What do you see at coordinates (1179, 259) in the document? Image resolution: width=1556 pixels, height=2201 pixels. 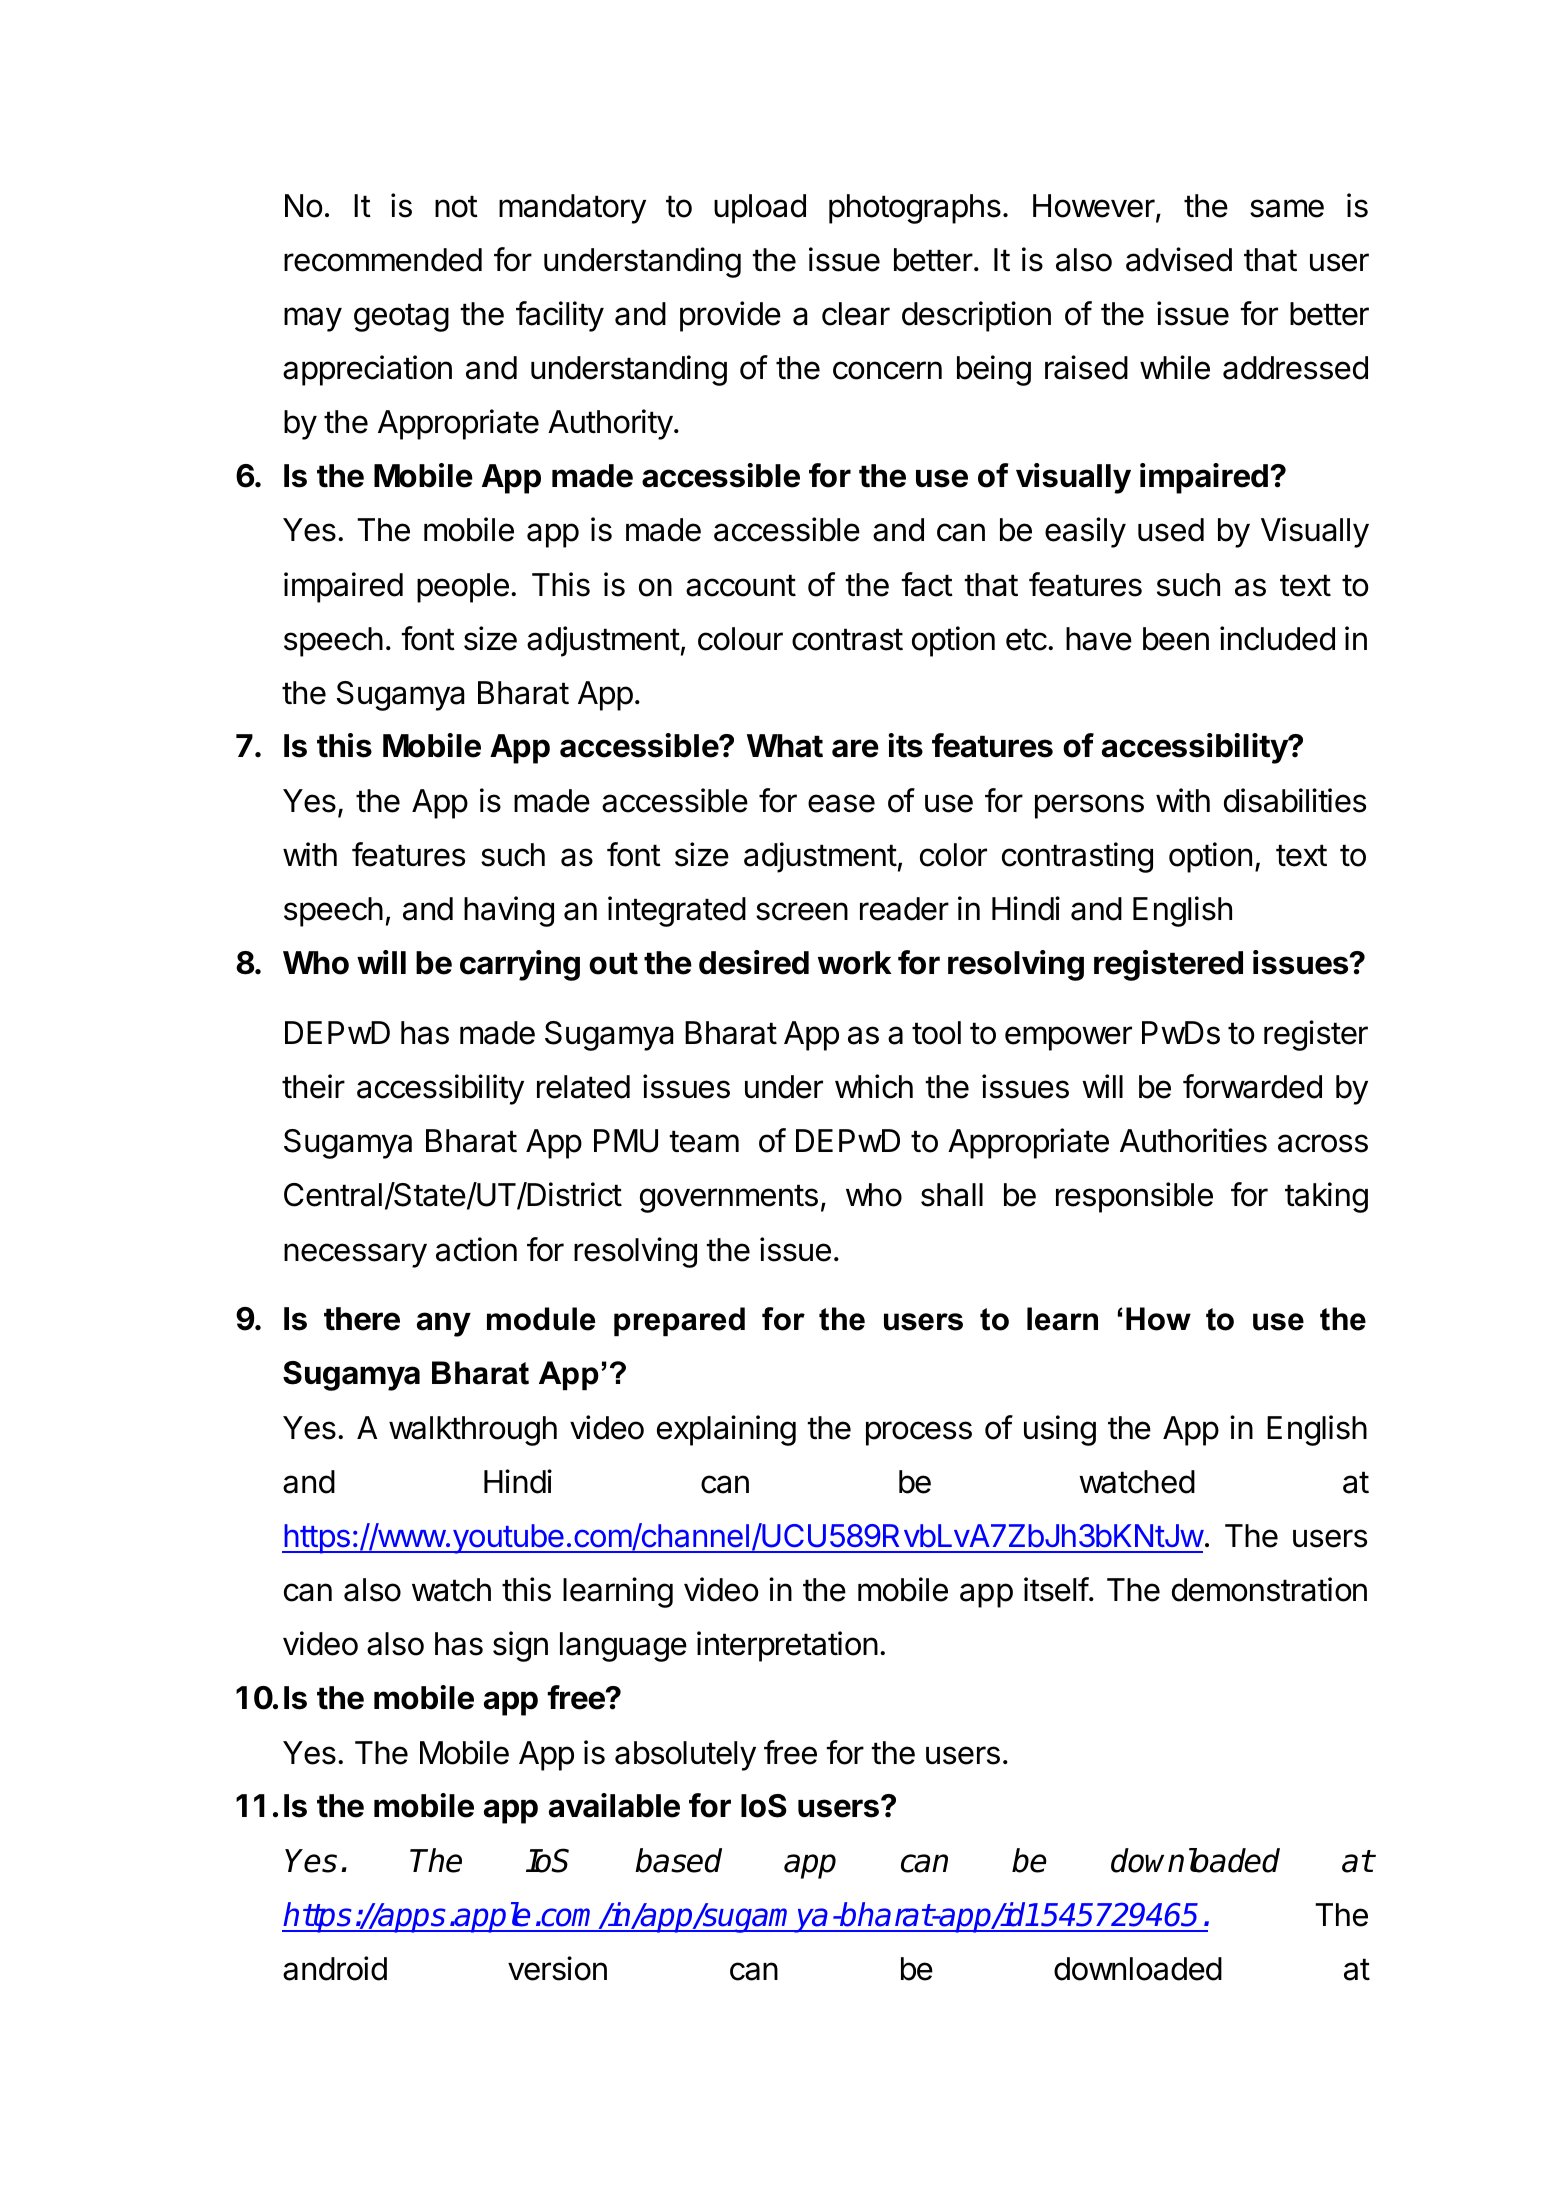 I see `advised` at bounding box center [1179, 259].
